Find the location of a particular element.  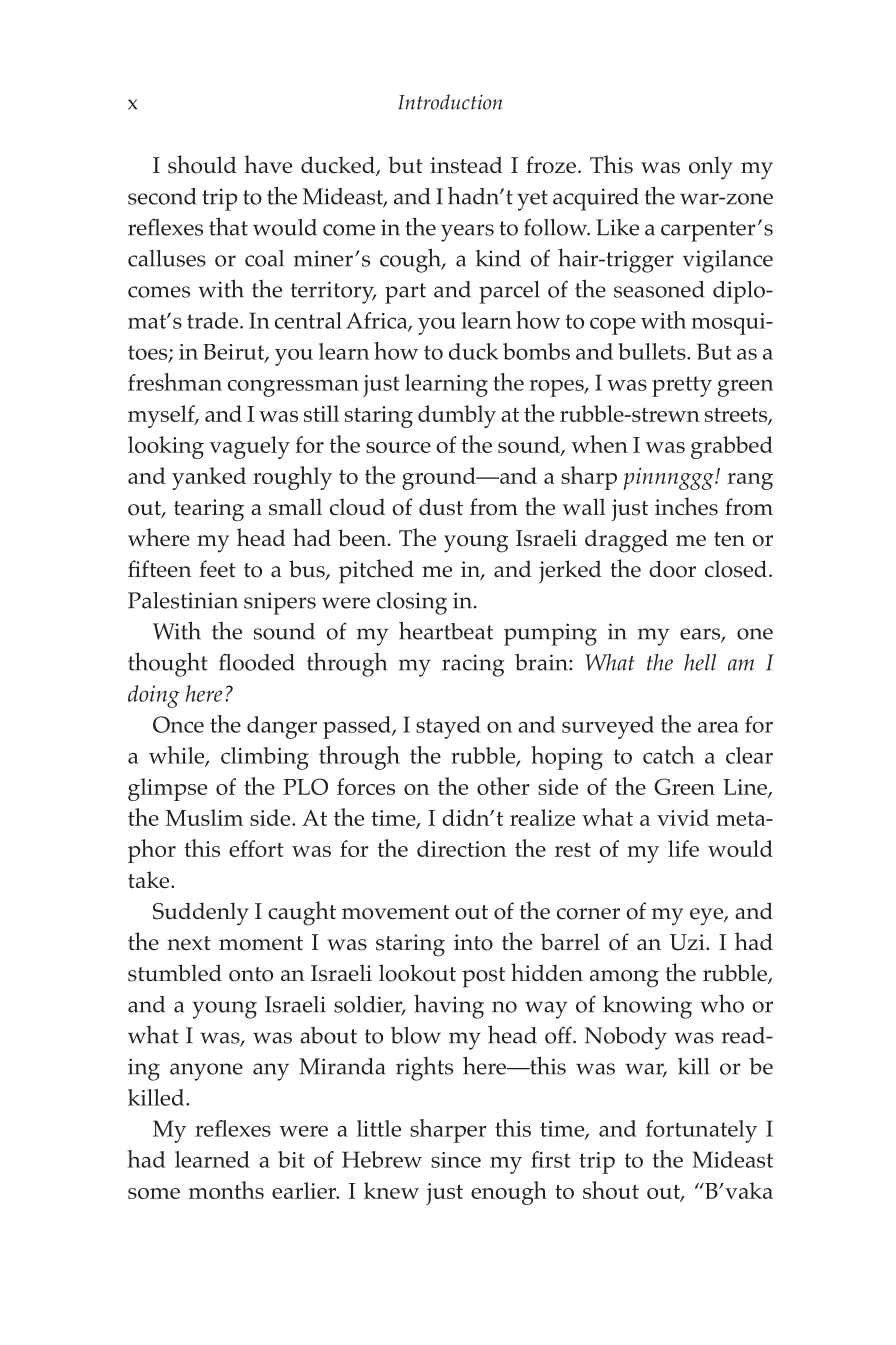

Uzi is located at coordinates (688, 942).
